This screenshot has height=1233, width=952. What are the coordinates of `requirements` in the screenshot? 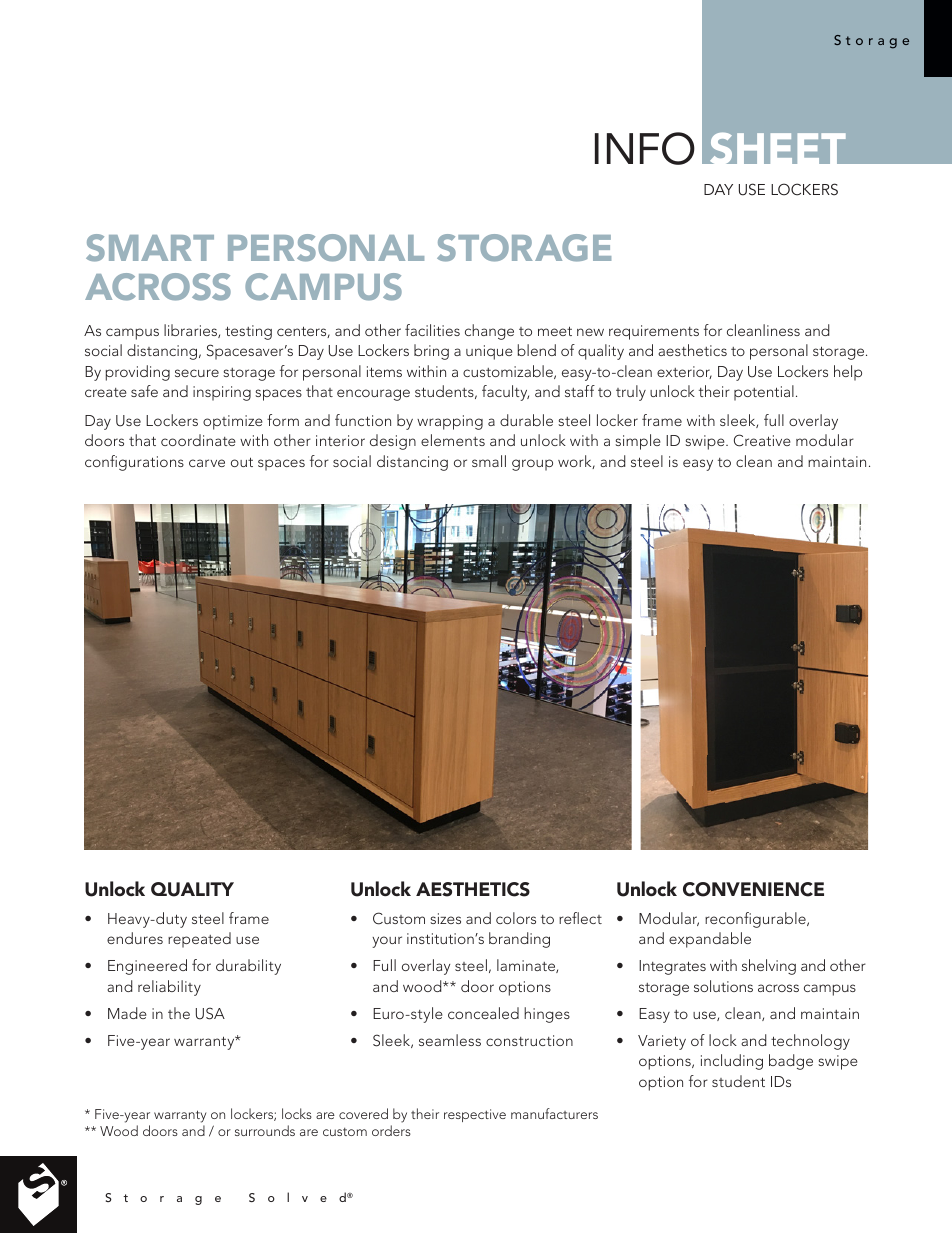 It's located at (654, 332).
